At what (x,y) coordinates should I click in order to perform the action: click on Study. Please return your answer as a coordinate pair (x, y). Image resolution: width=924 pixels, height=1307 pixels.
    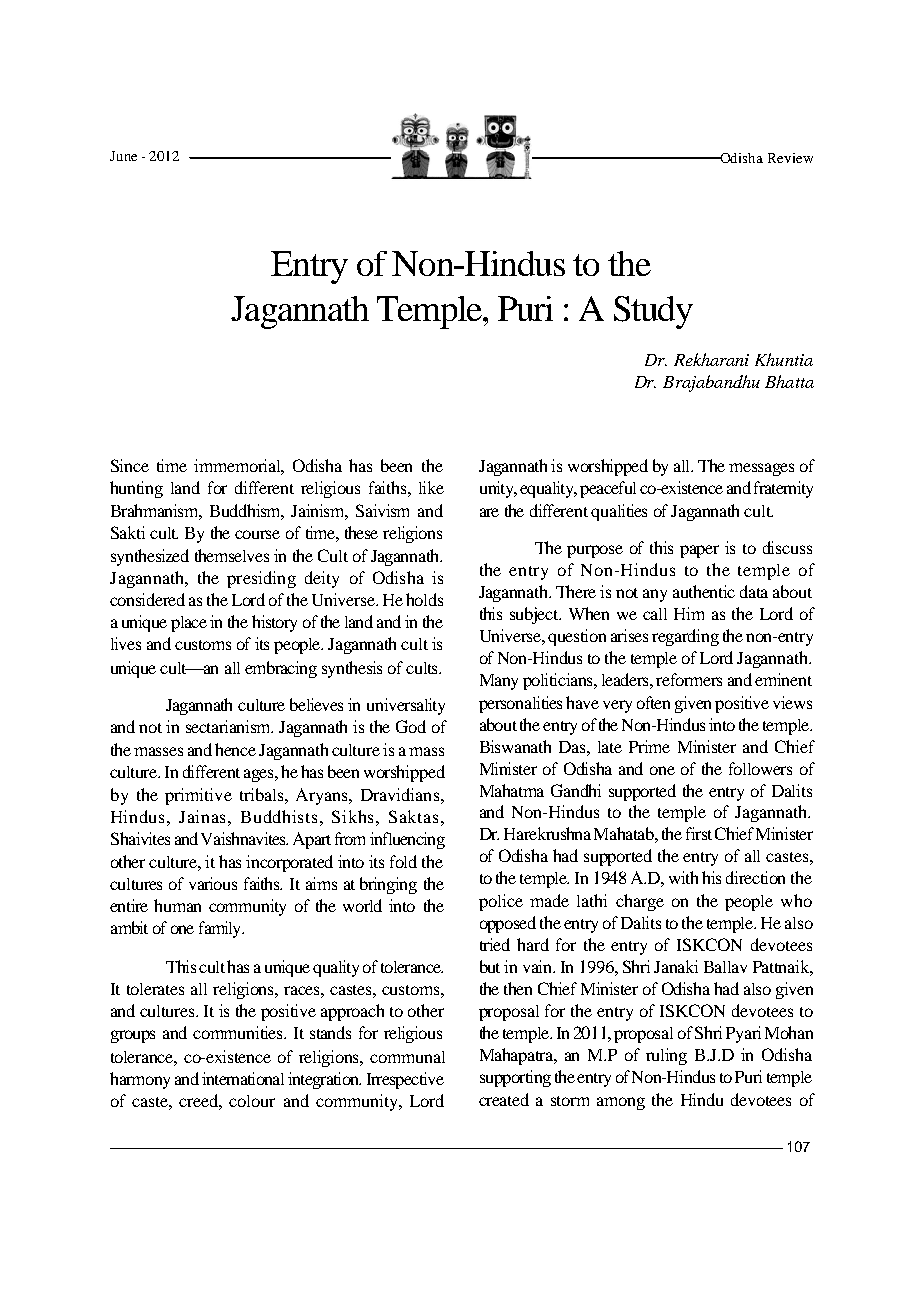
    Looking at the image, I should click on (653, 312).
